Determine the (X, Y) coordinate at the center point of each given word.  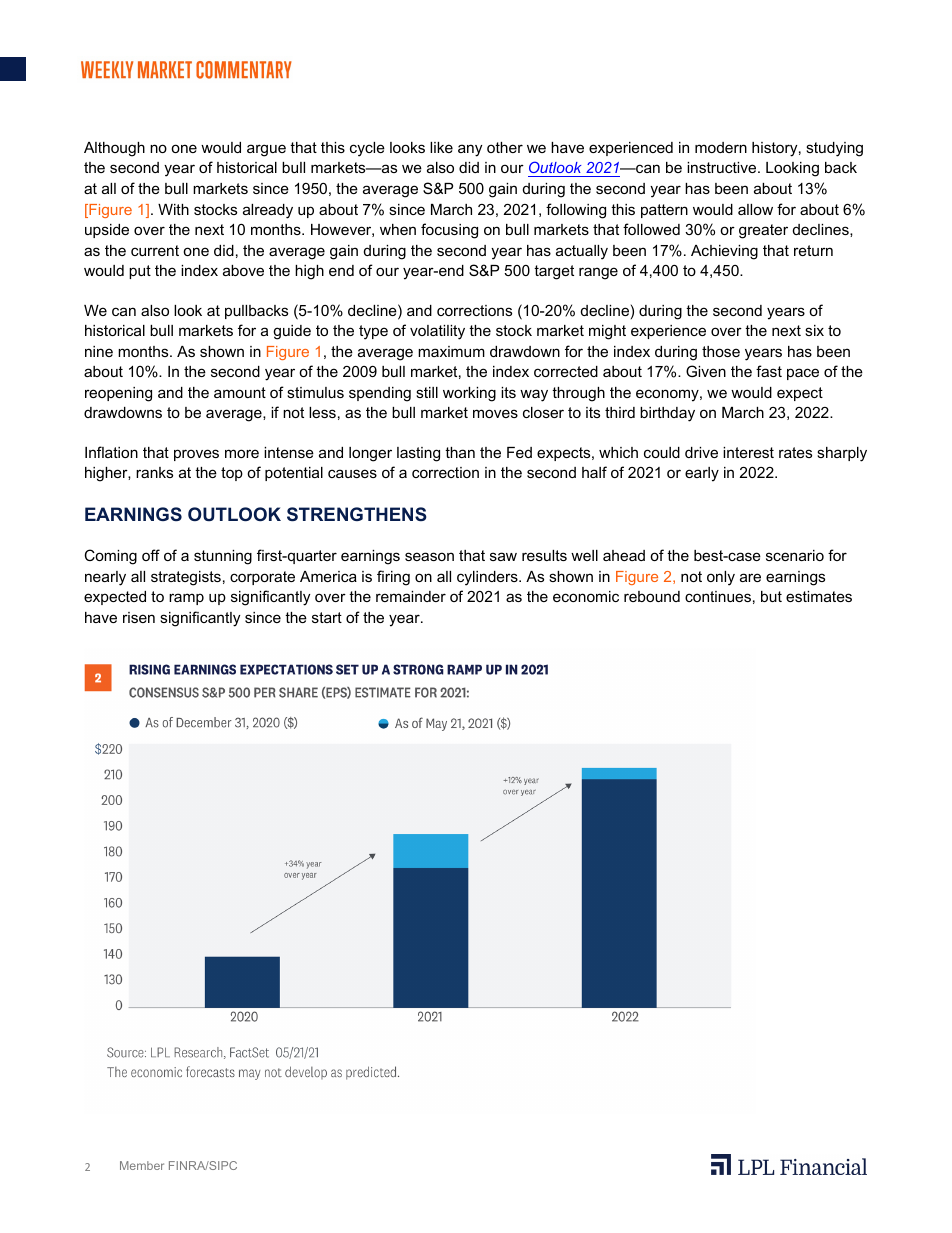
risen (139, 617)
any (470, 150)
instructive (723, 167)
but (771, 596)
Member (142, 1165)
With (173, 209)
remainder (411, 596)
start (327, 617)
